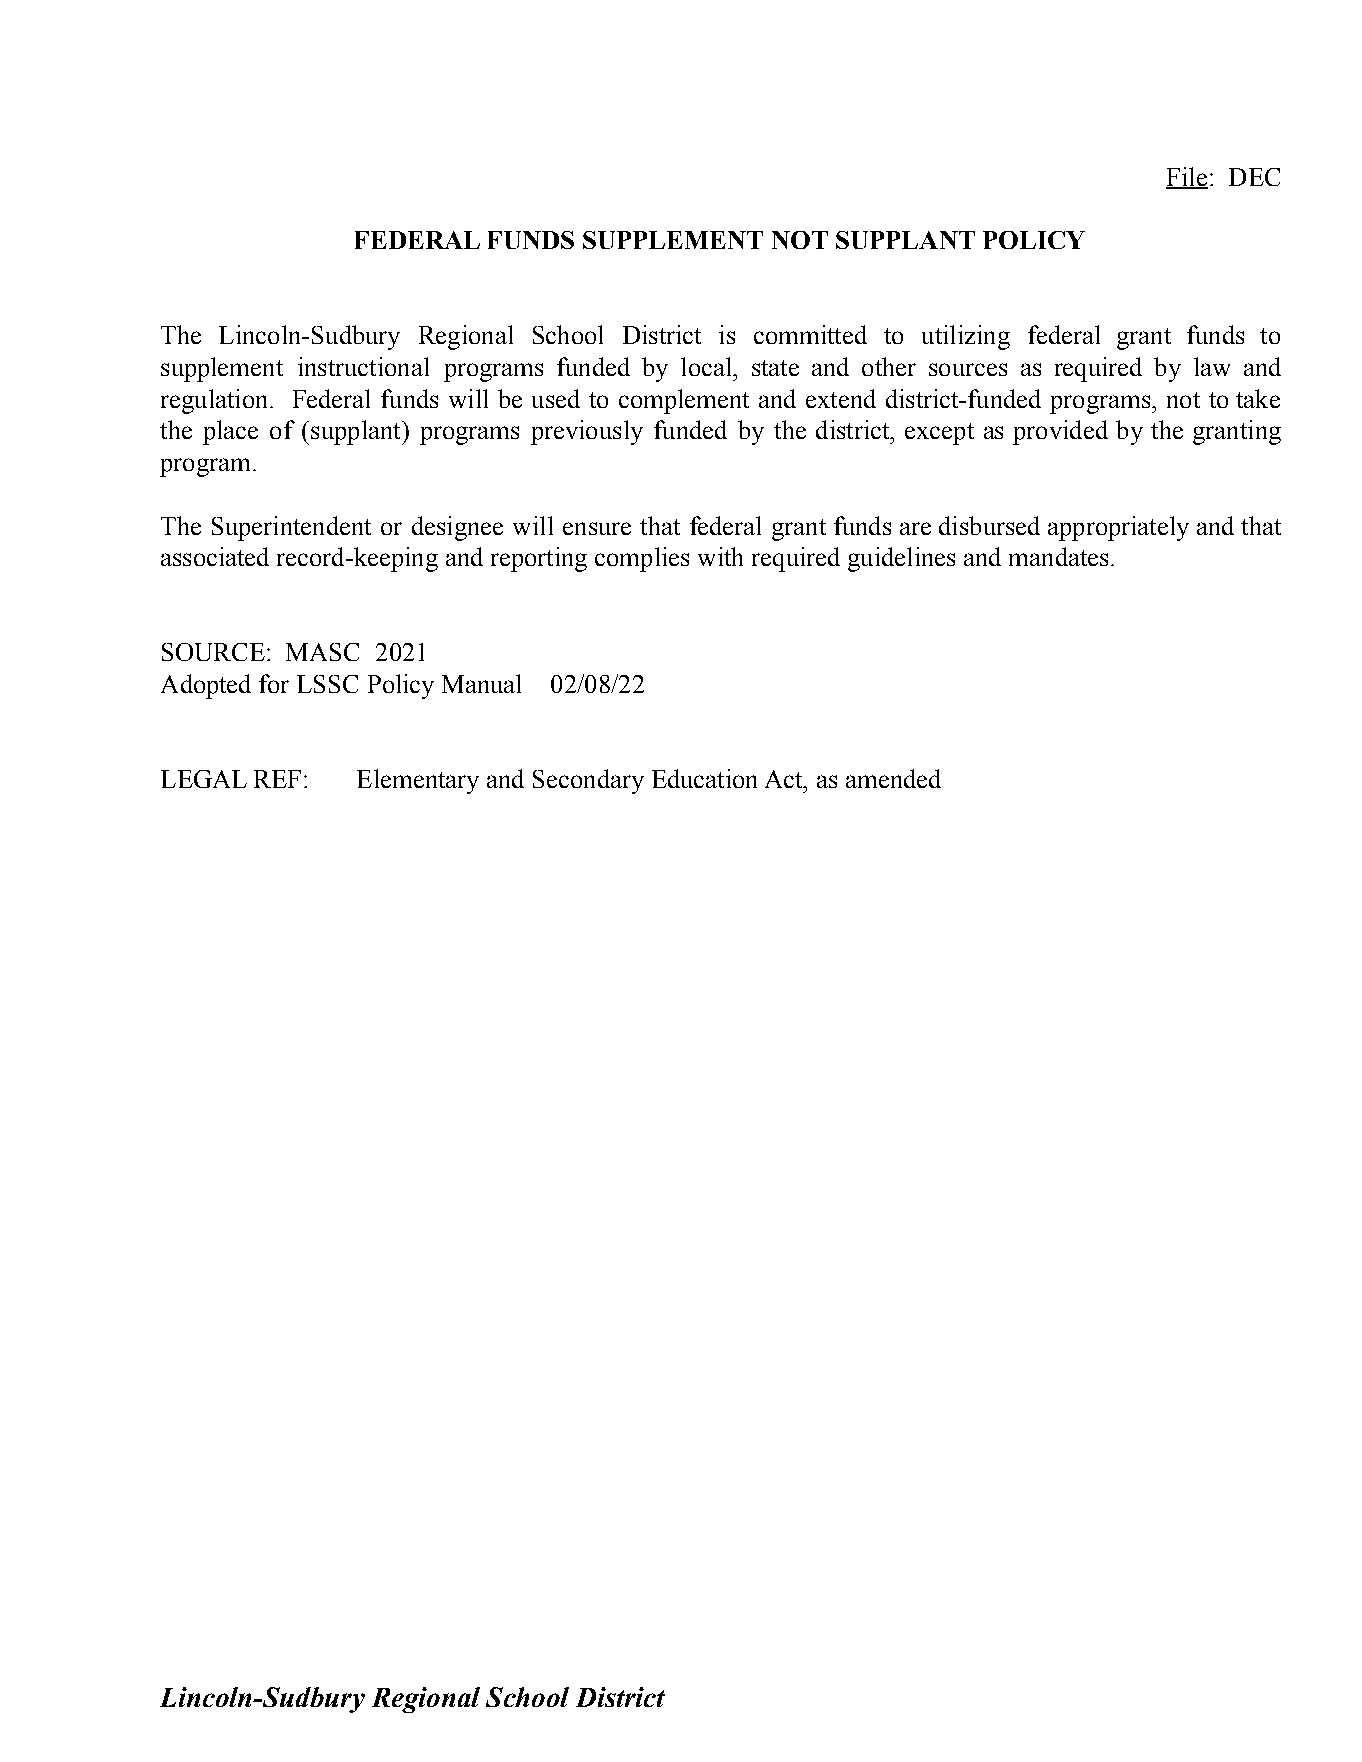  What do you see at coordinates (587, 432) in the image?
I see `previously` at bounding box center [587, 432].
